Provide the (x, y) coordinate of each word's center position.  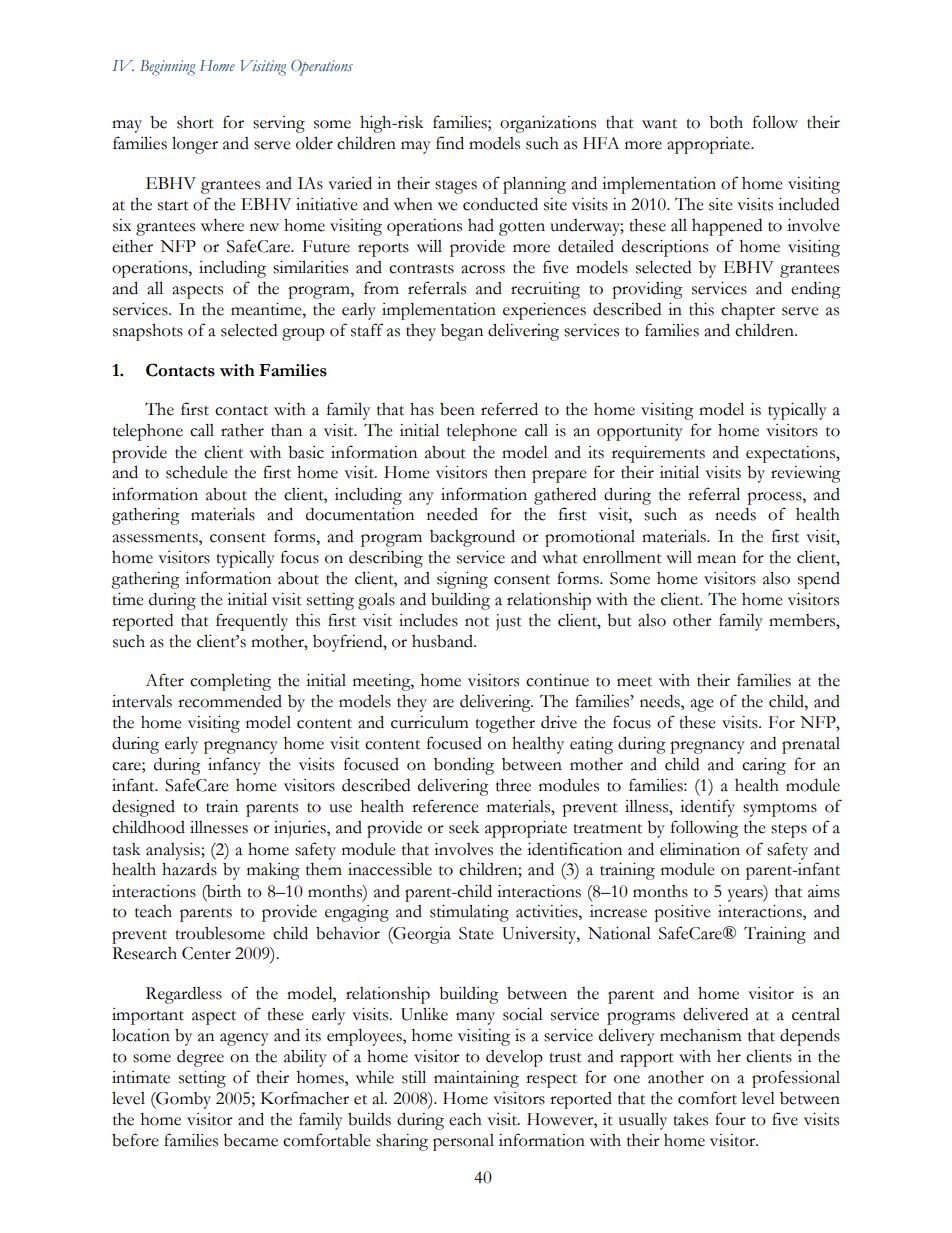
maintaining (476, 1079)
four (730, 1119)
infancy (234, 766)
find (450, 143)
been (457, 409)
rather (242, 430)
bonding (464, 766)
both (726, 122)
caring (764, 766)
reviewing (806, 474)
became (250, 1140)
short (195, 122)
